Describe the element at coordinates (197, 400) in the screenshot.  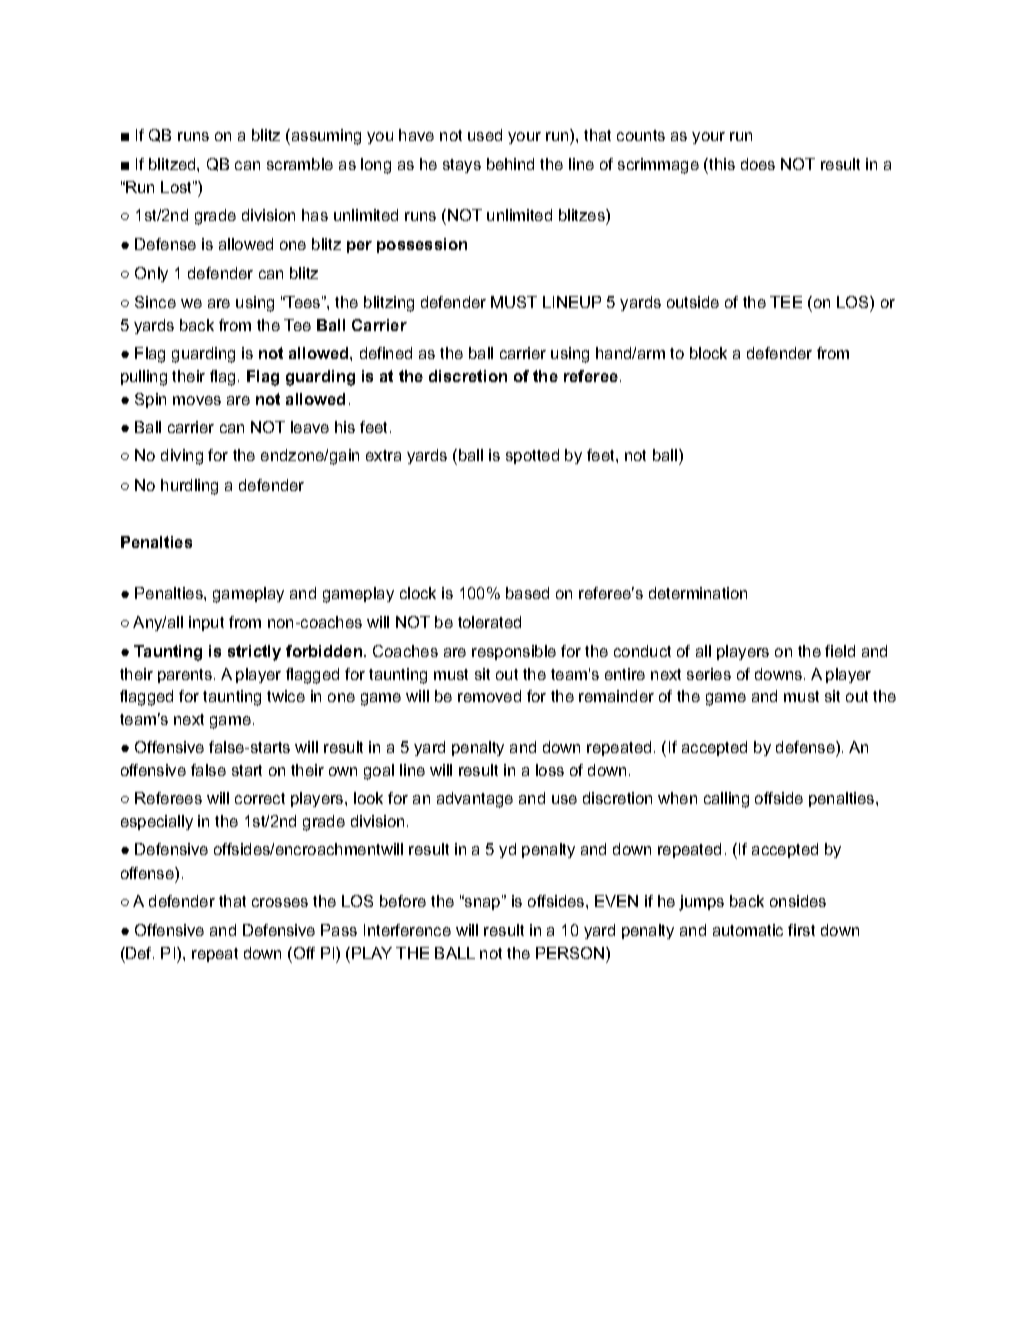
I see `moves` at that location.
